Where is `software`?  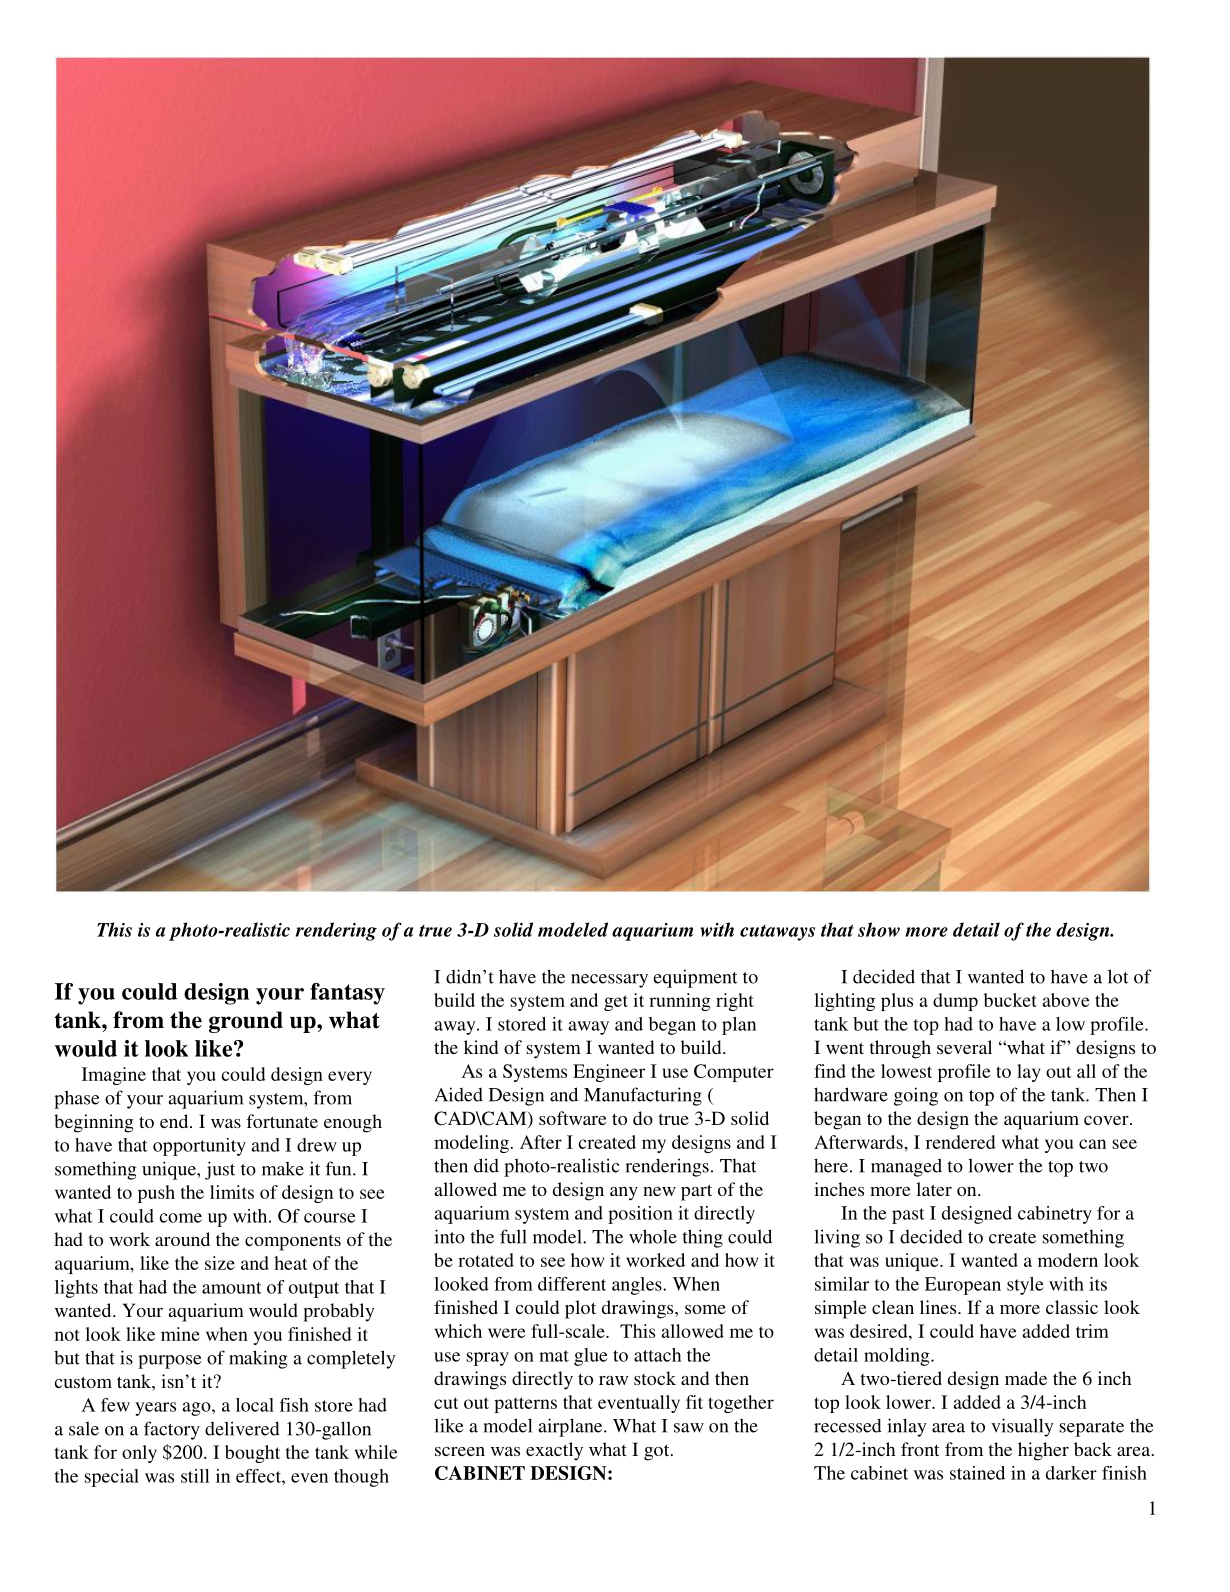
software is located at coordinates (572, 1118).
